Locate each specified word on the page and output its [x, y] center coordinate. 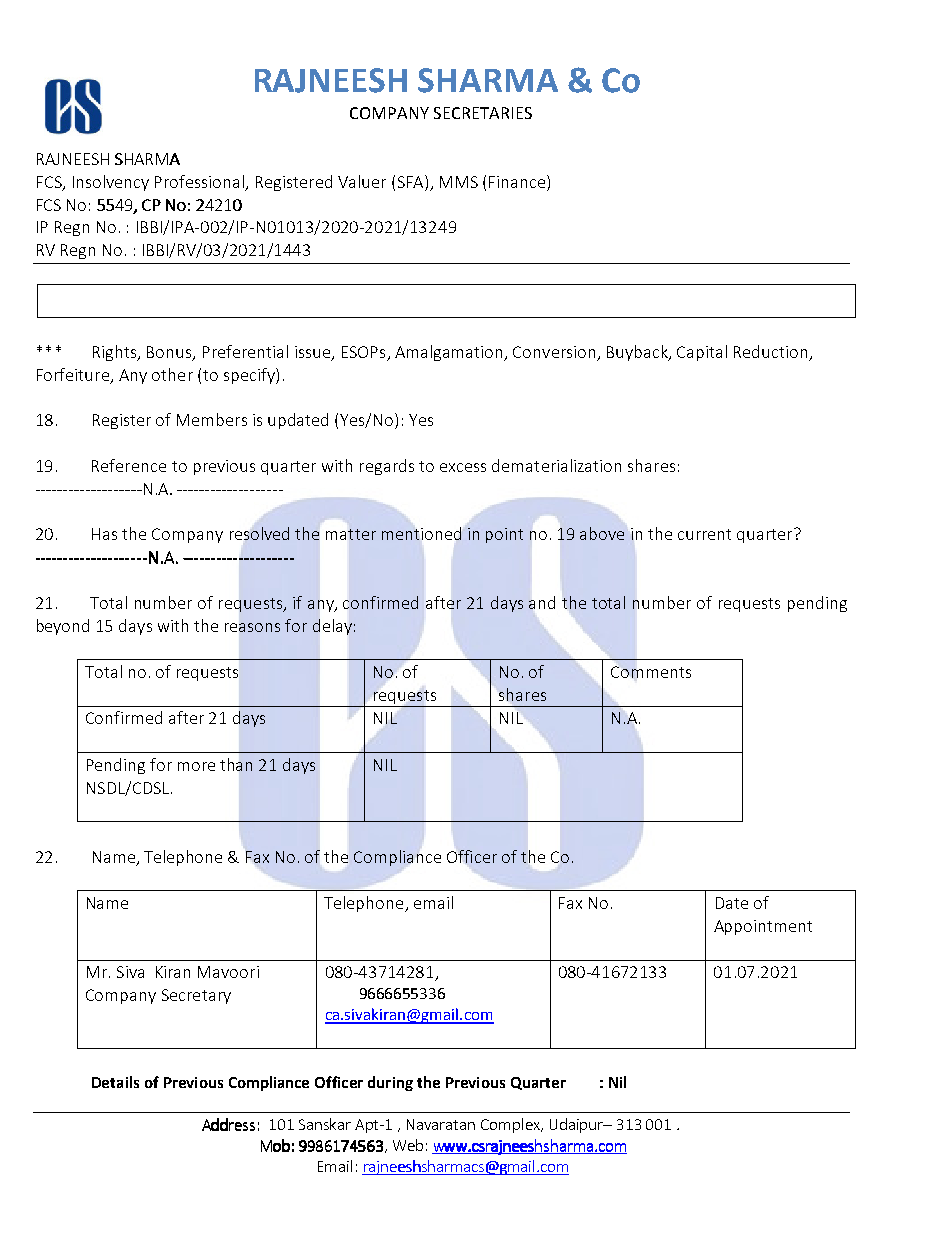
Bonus [170, 353]
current [704, 534]
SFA [412, 181]
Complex [512, 1125]
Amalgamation [450, 353]
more [196, 766]
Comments [651, 672]
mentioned [421, 533]
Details [115, 1082]
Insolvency [111, 183]
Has [104, 534]
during [390, 1083]
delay [332, 627]
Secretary [196, 996]
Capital [702, 353]
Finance [518, 181]
